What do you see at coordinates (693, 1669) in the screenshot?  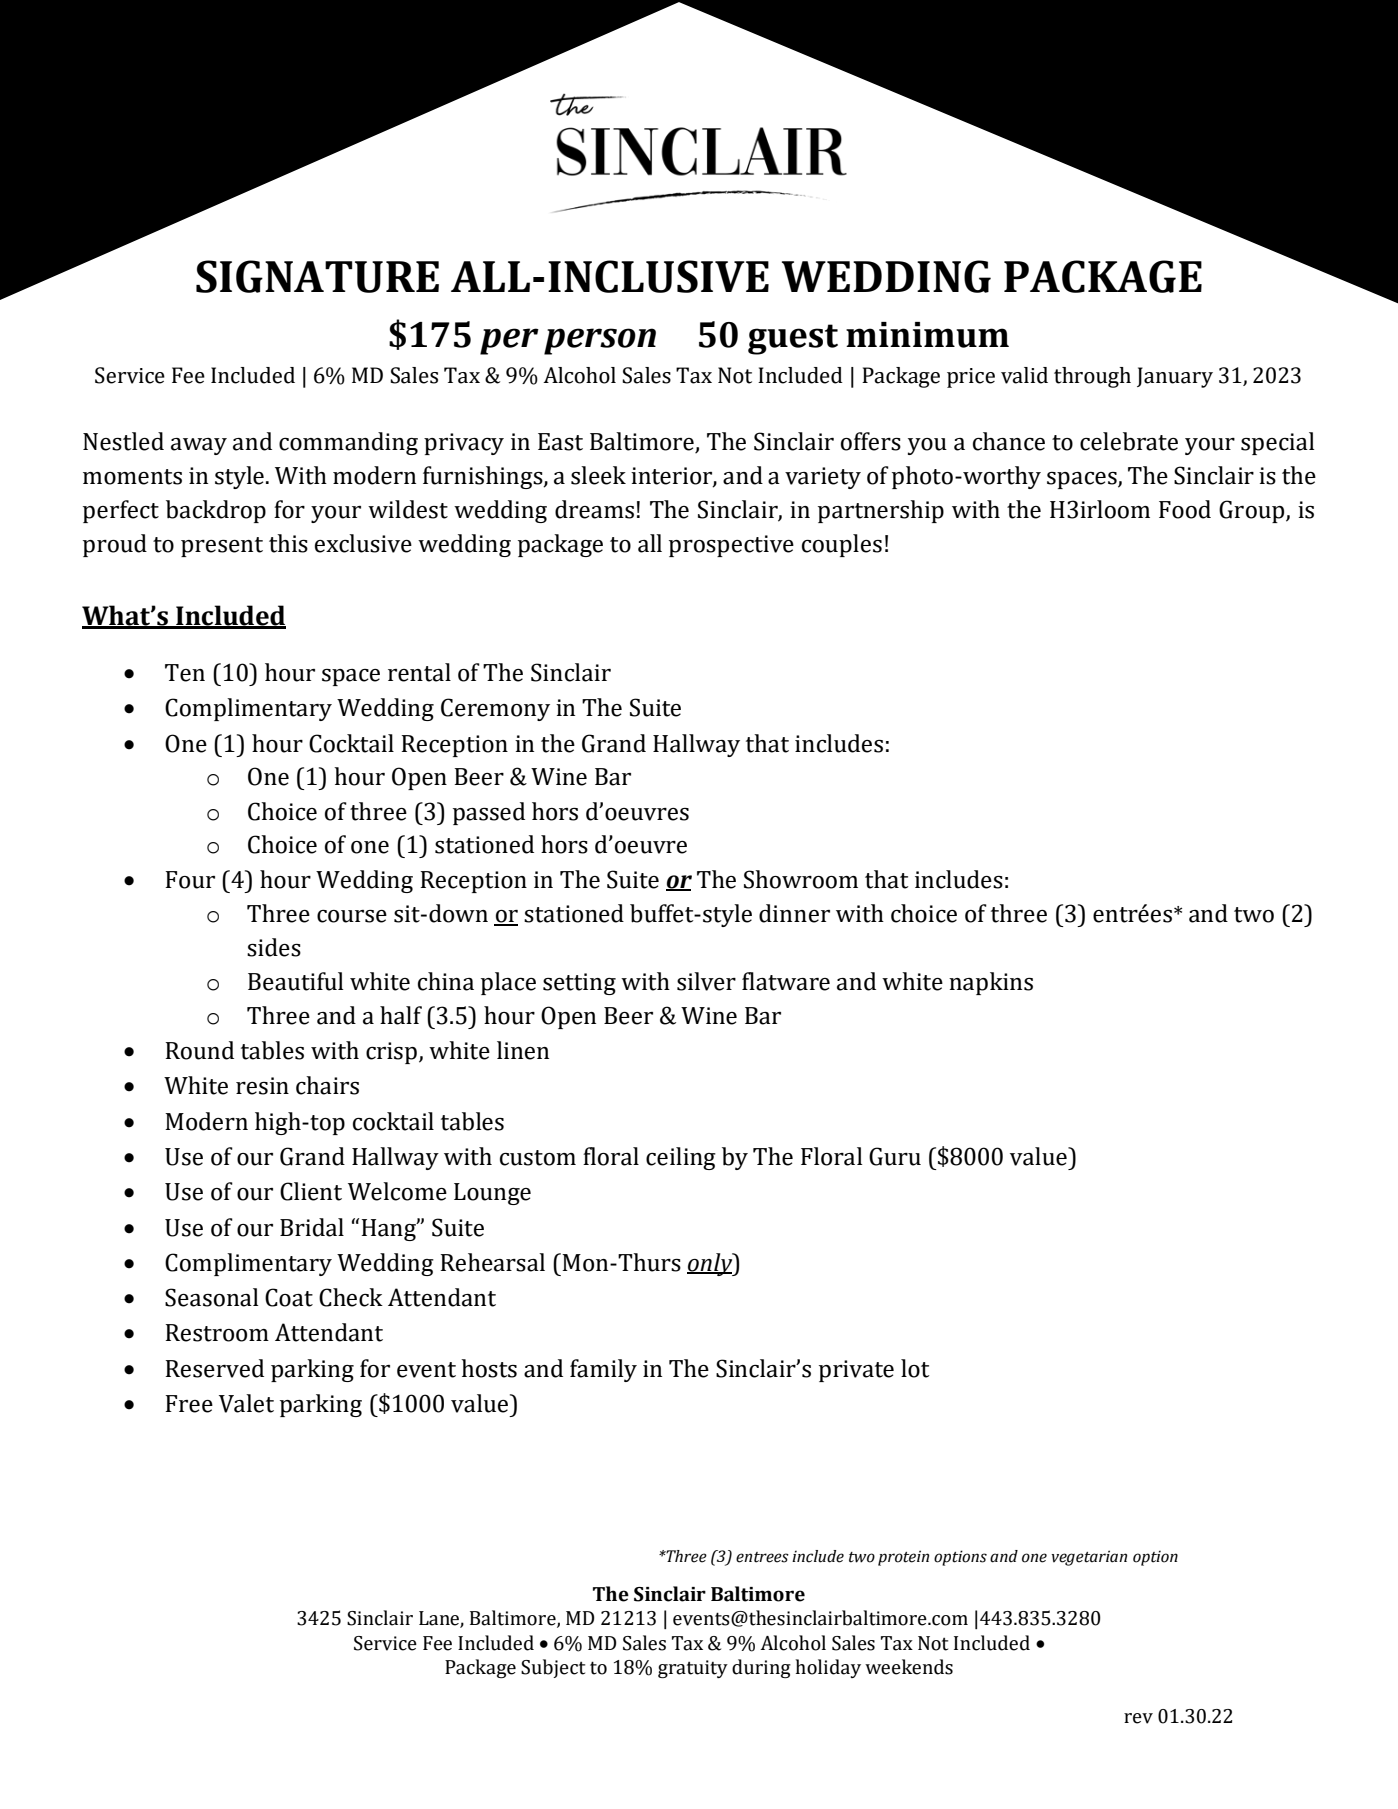 I see `gratuity` at bounding box center [693, 1669].
